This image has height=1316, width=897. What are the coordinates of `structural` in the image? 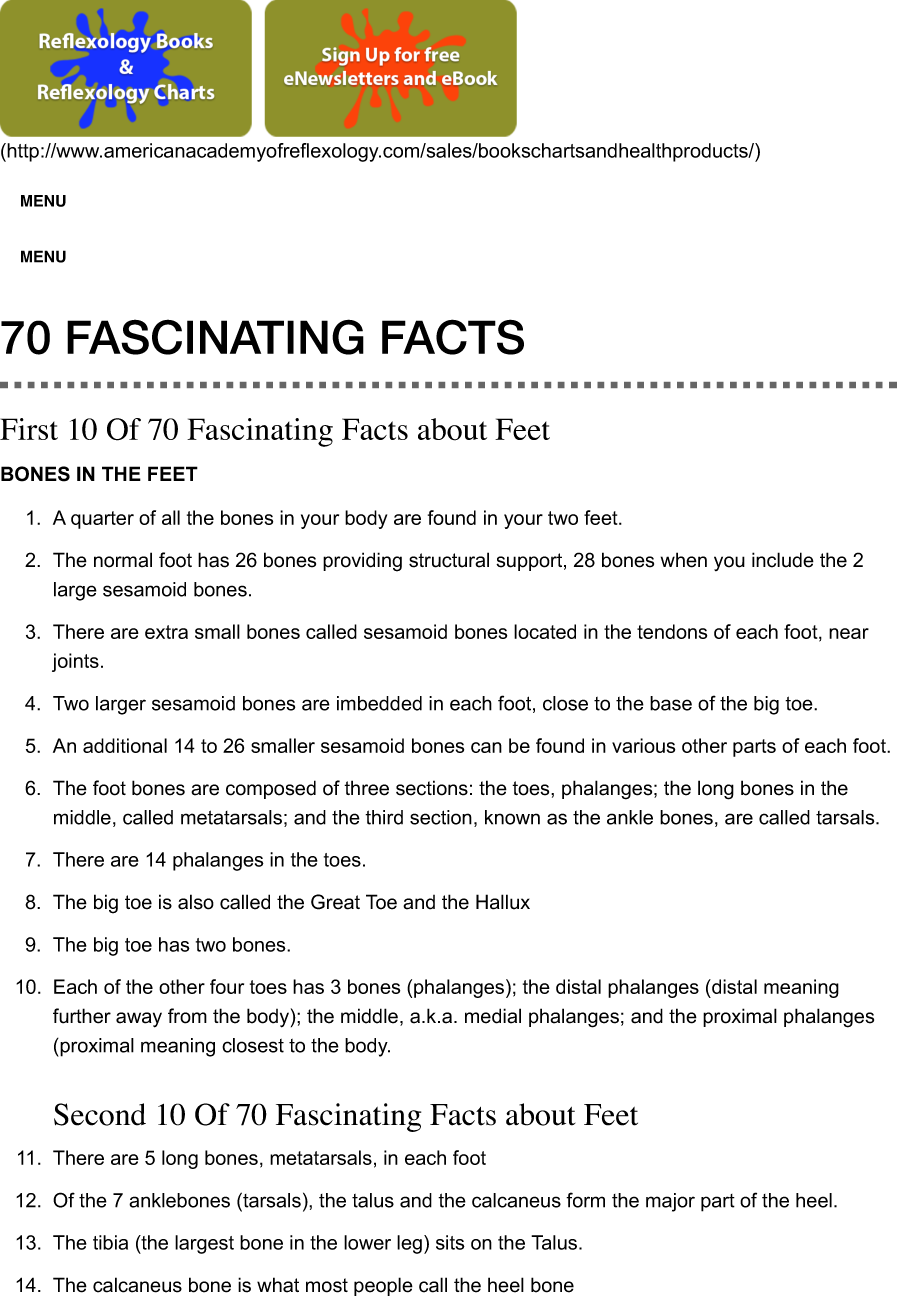 It's located at (449, 560).
